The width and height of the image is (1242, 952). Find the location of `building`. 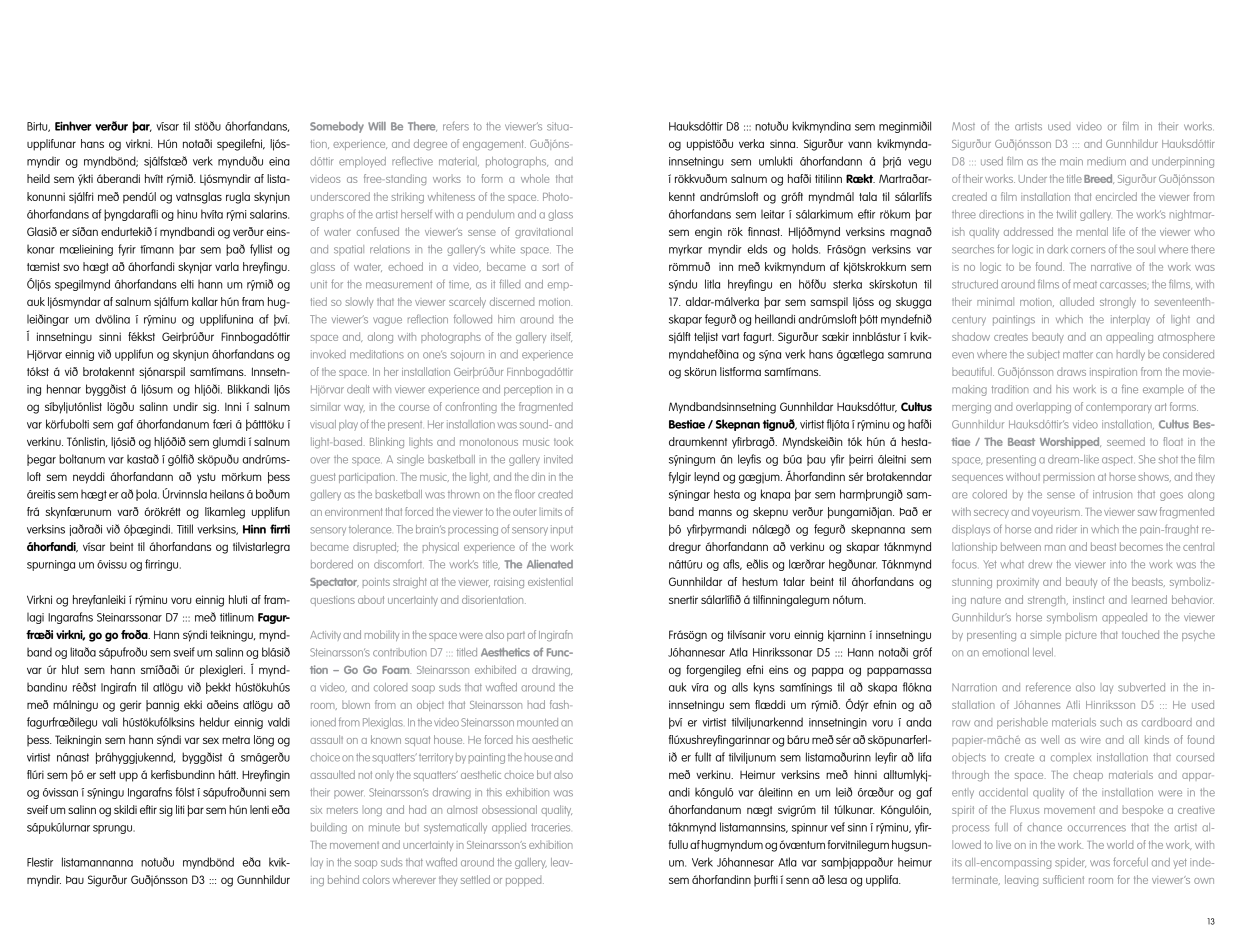

building is located at coordinates (329, 828).
